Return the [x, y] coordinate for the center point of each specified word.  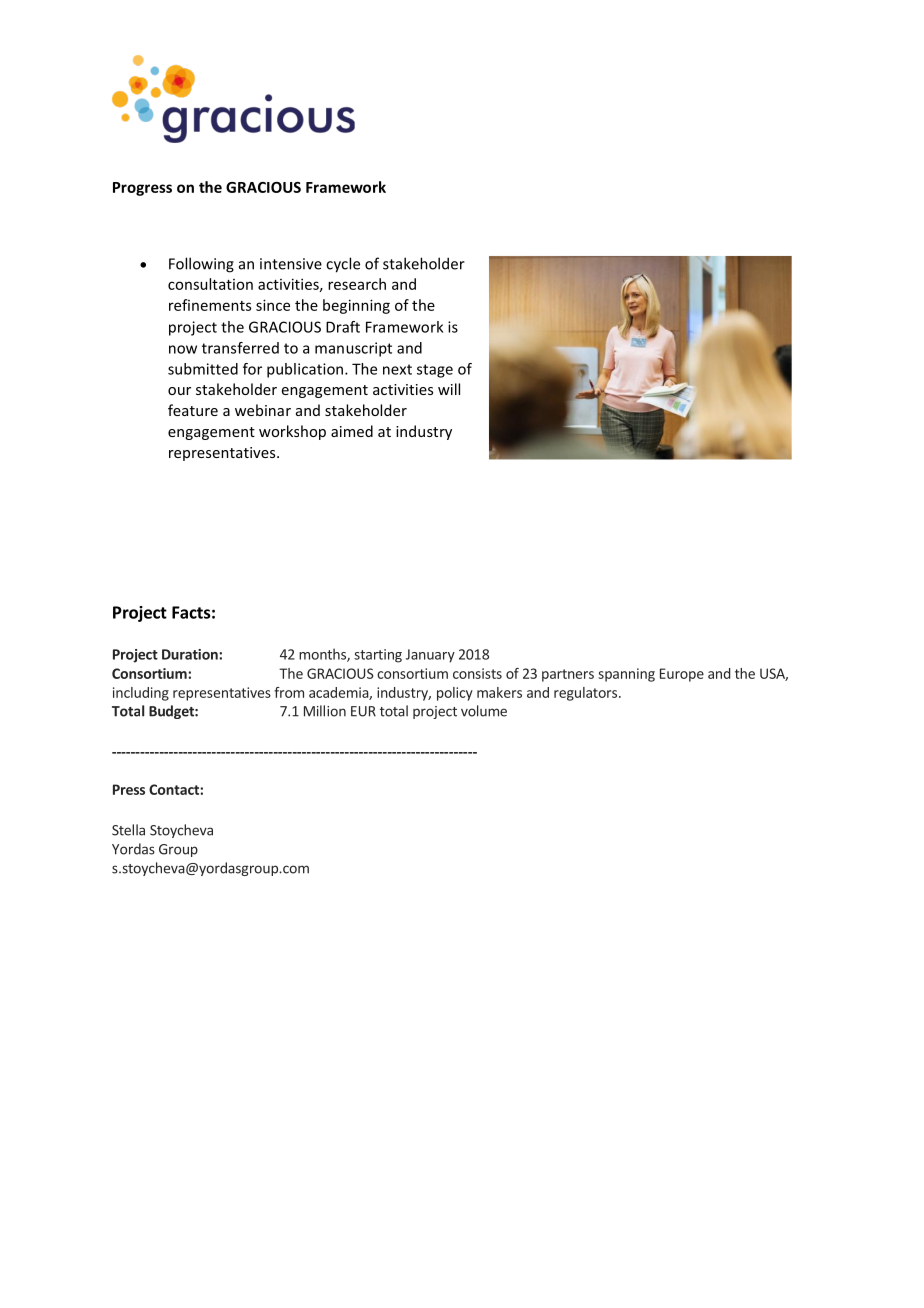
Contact [175, 789]
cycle [343, 265]
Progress [142, 189]
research [357, 284]
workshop [292, 432]
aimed [352, 431]
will [449, 389]
